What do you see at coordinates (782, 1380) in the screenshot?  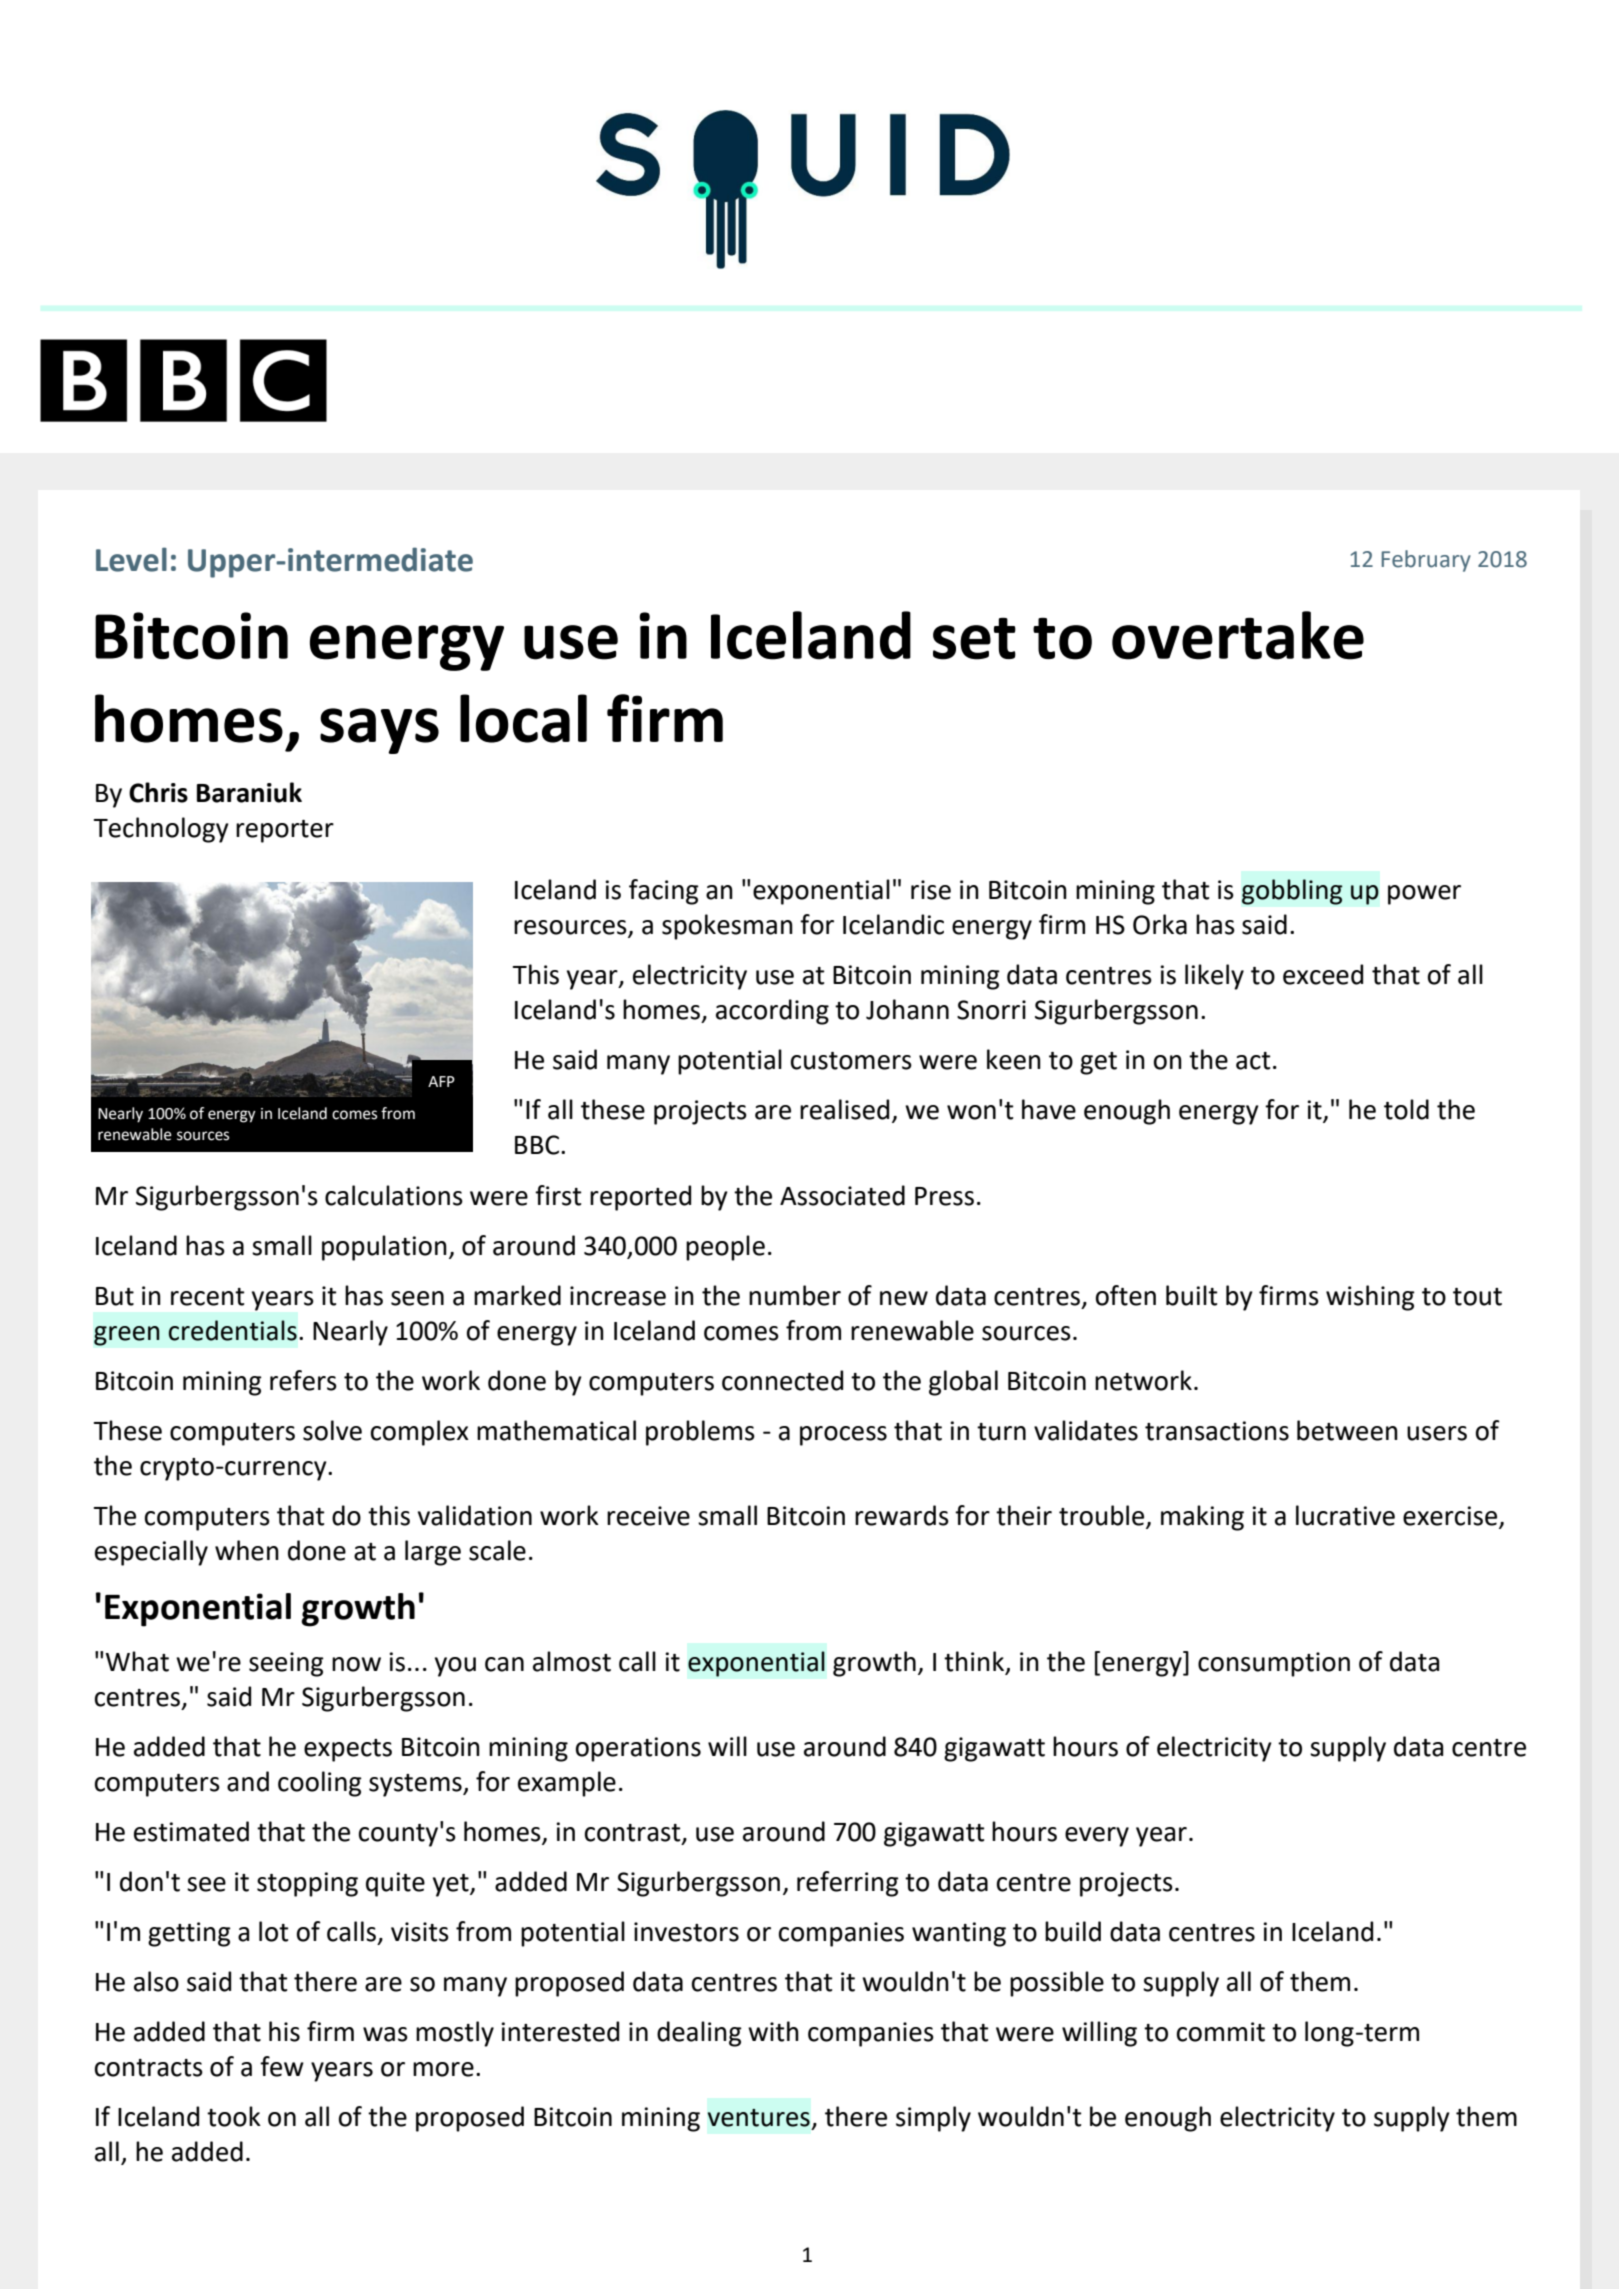 I see `connected` at bounding box center [782, 1380].
